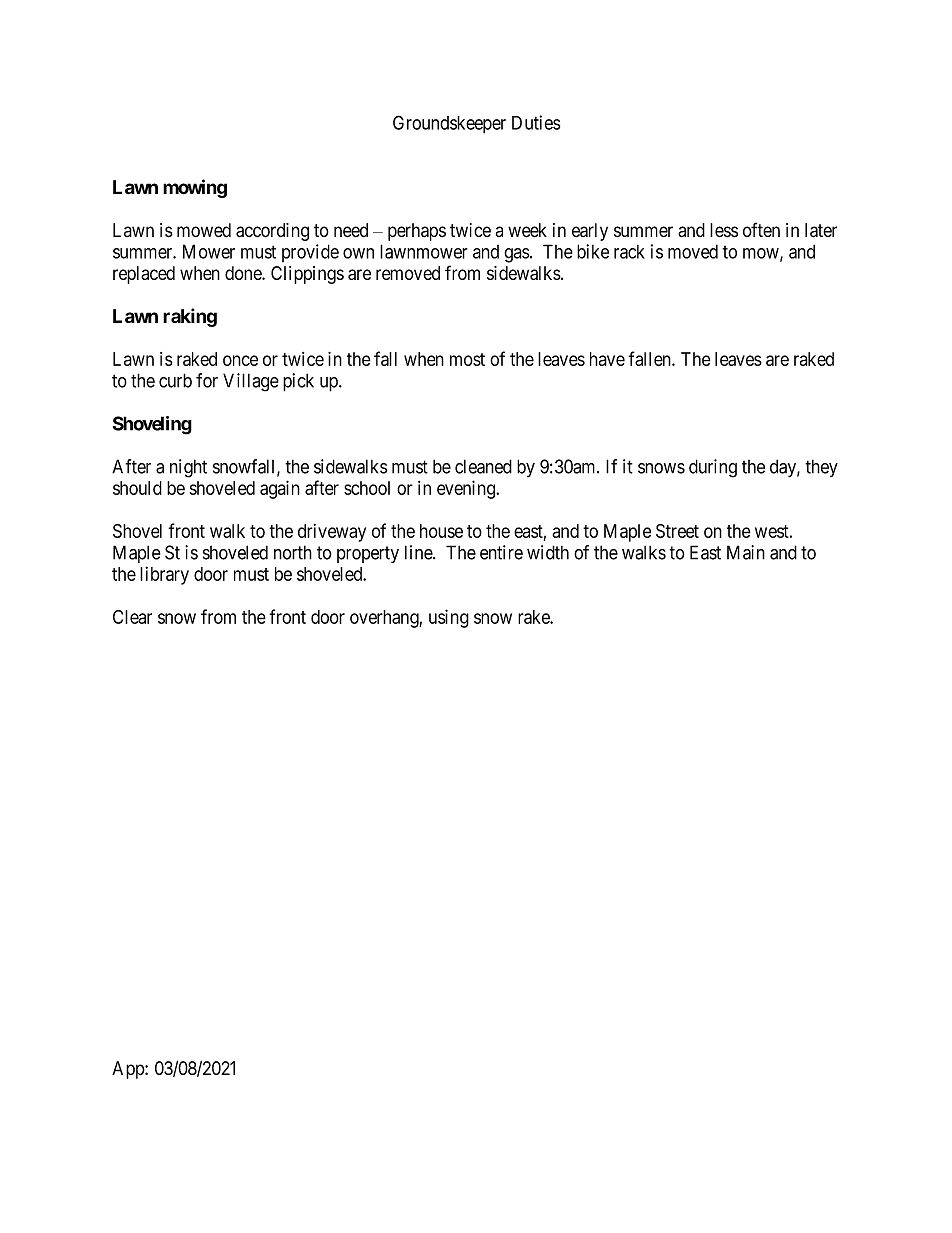 This image has height=1233, width=952. Describe the element at coordinates (746, 552) in the image. I see `Main` at that location.
